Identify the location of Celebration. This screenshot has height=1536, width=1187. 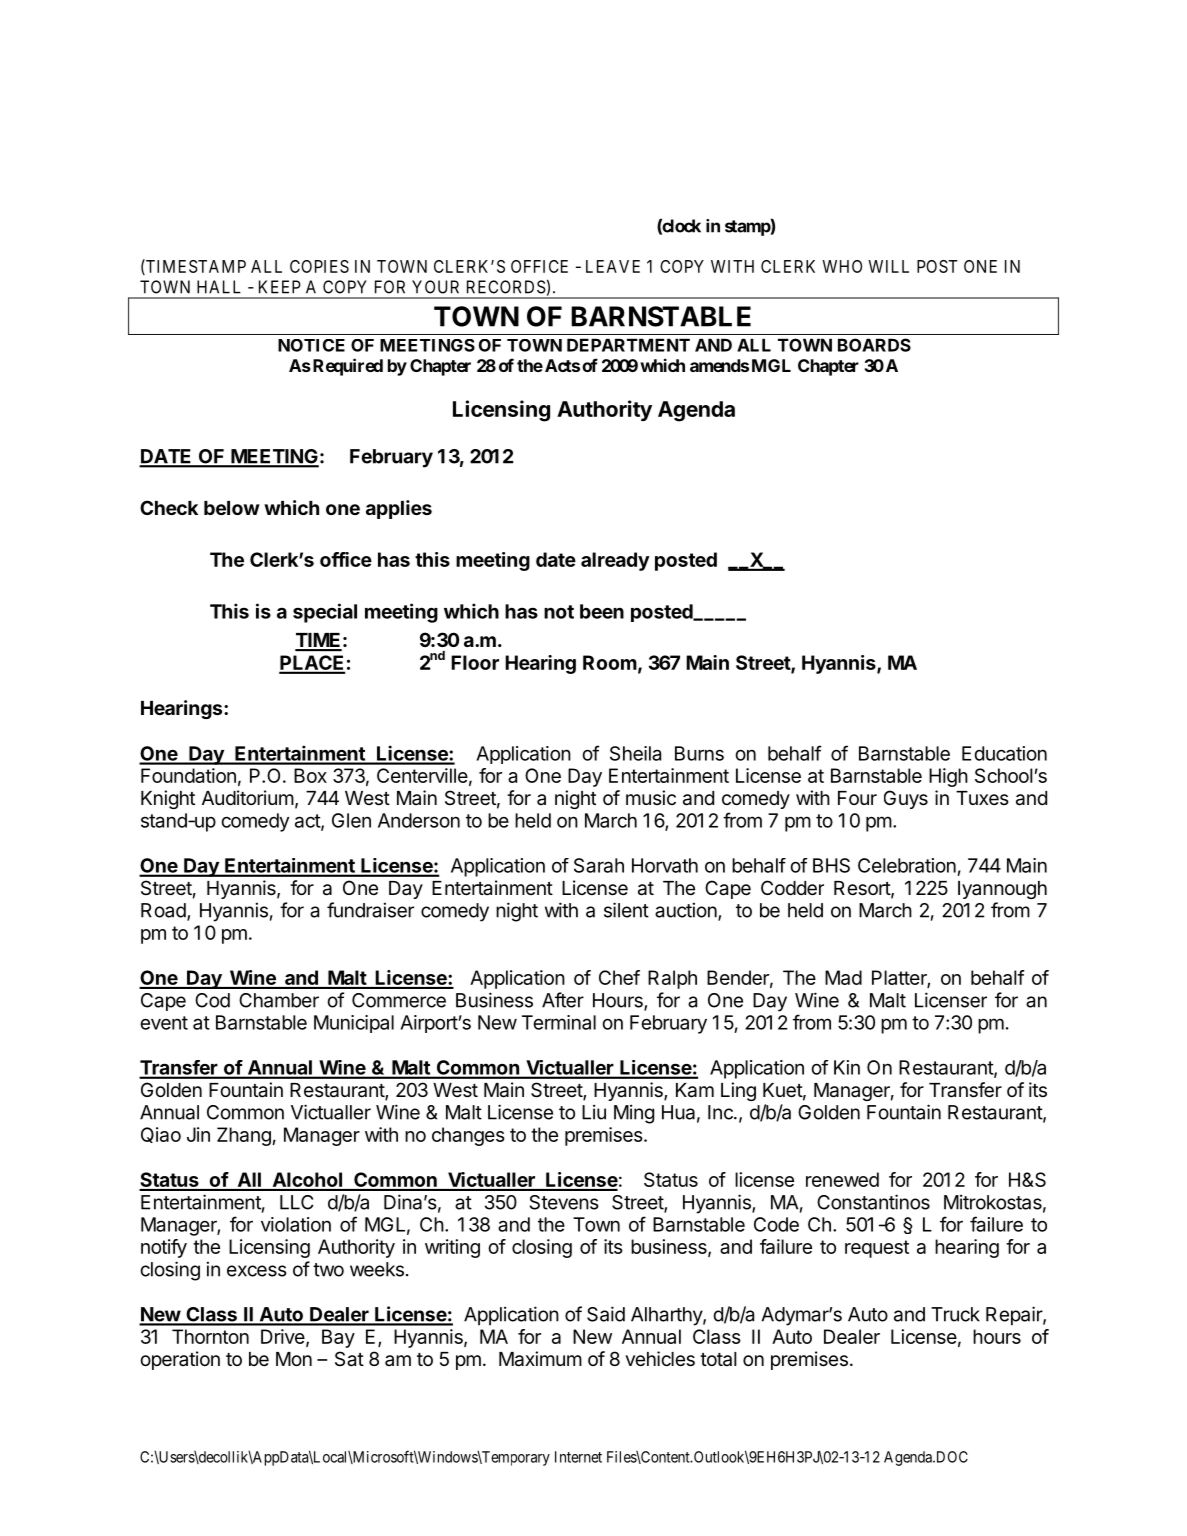
(907, 865).
